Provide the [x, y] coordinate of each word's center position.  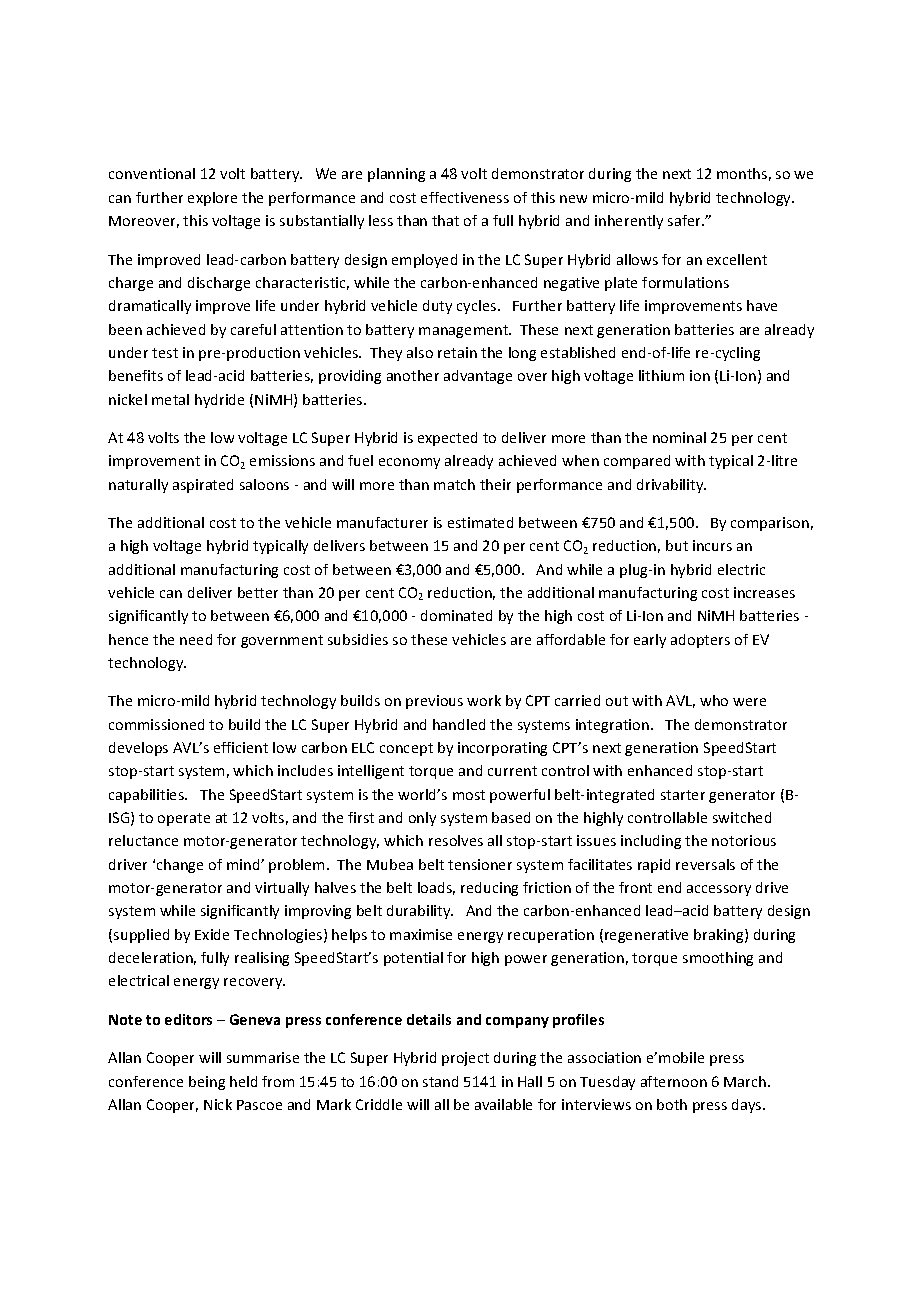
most [469, 795]
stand [440, 1081]
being [207, 1083]
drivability [671, 486]
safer [686, 220]
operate [184, 819]
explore [212, 199]
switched [742, 817]
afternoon [674, 1081]
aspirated [203, 486]
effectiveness [465, 197]
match [454, 484]
